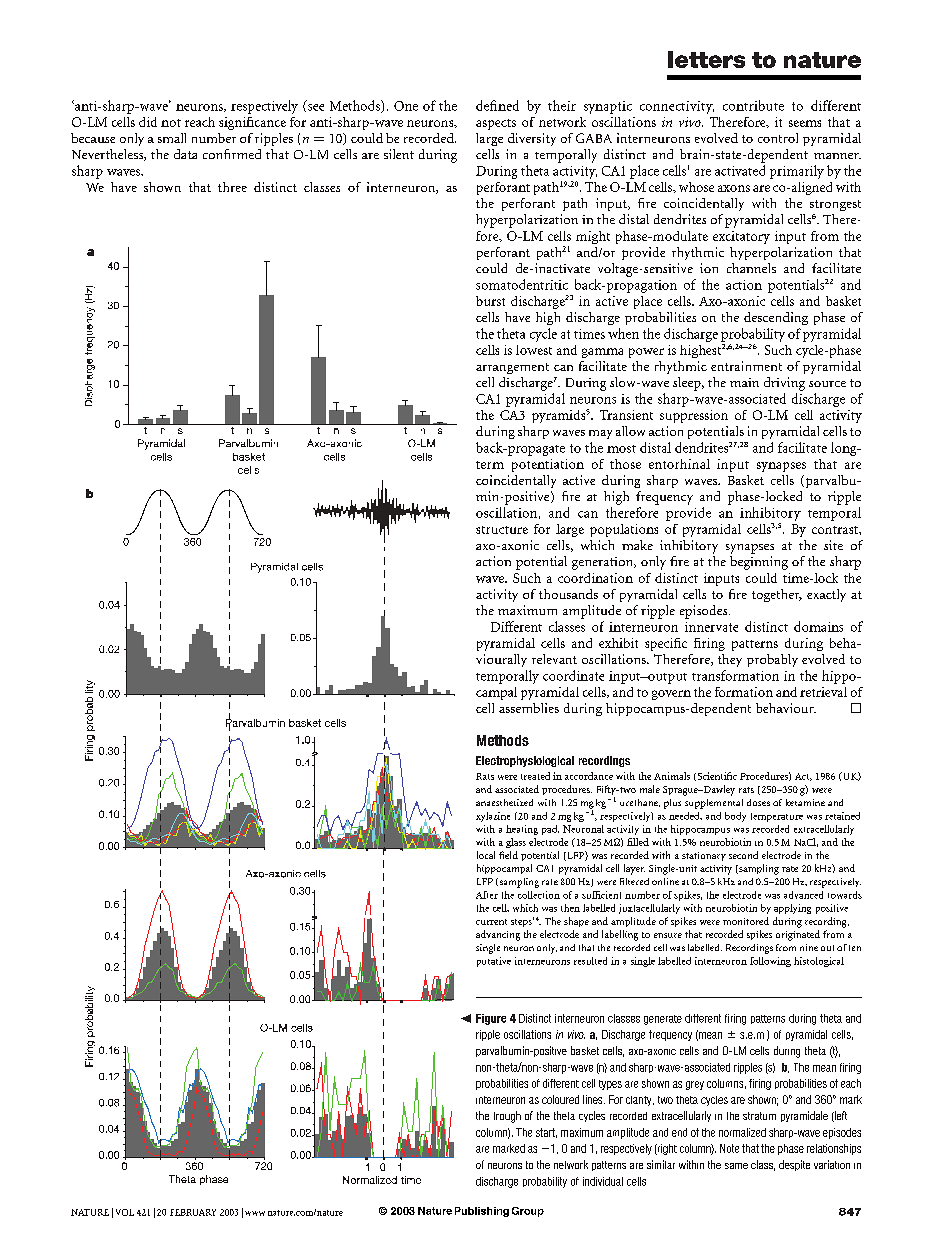 The width and height of the page is (952, 1233). I want to click on doses, so click(758, 802).
